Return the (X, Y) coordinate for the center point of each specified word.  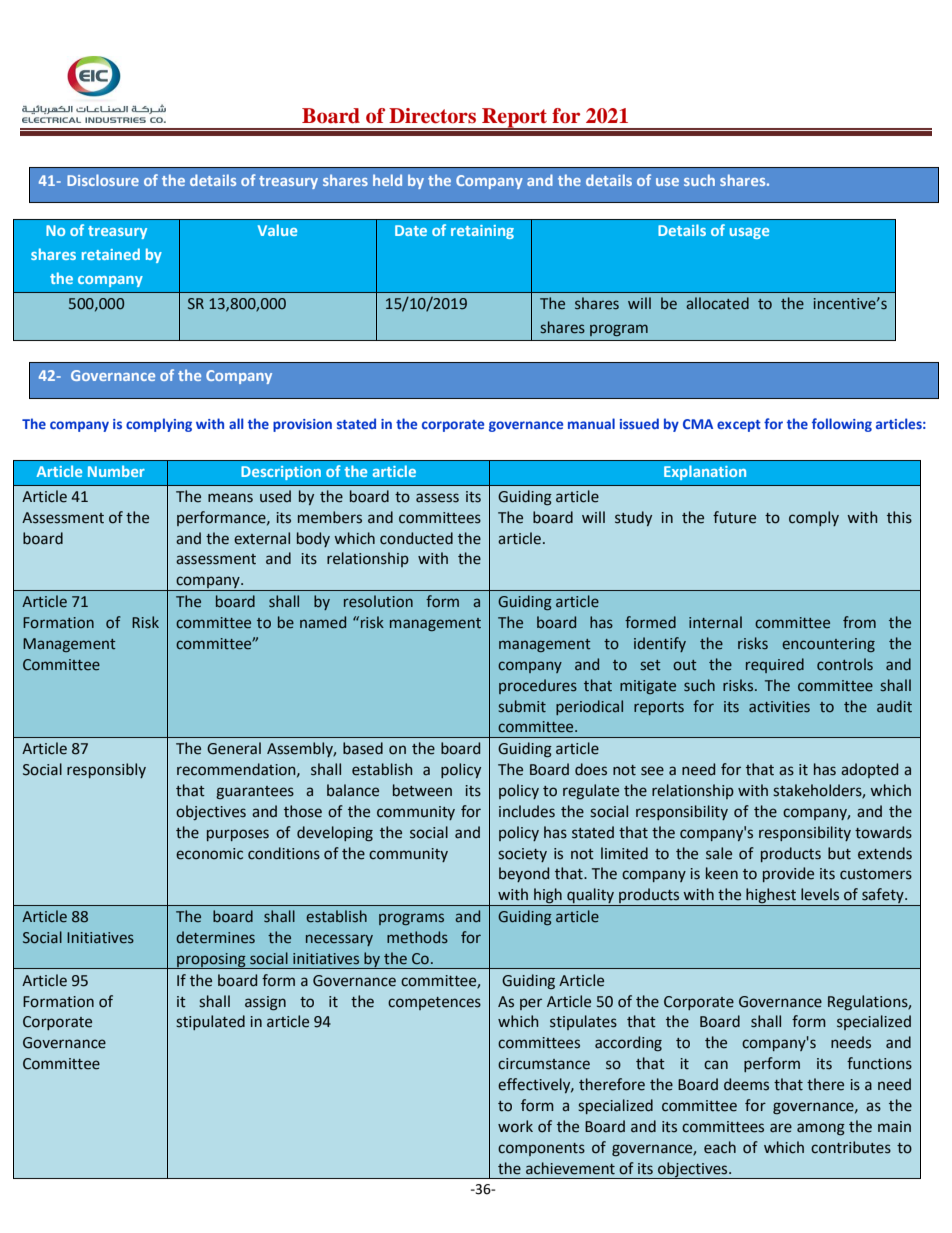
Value (277, 230)
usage (749, 233)
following (842, 425)
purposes (238, 835)
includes (527, 811)
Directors (432, 116)
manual (591, 423)
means (230, 498)
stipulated (210, 1022)
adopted (869, 770)
